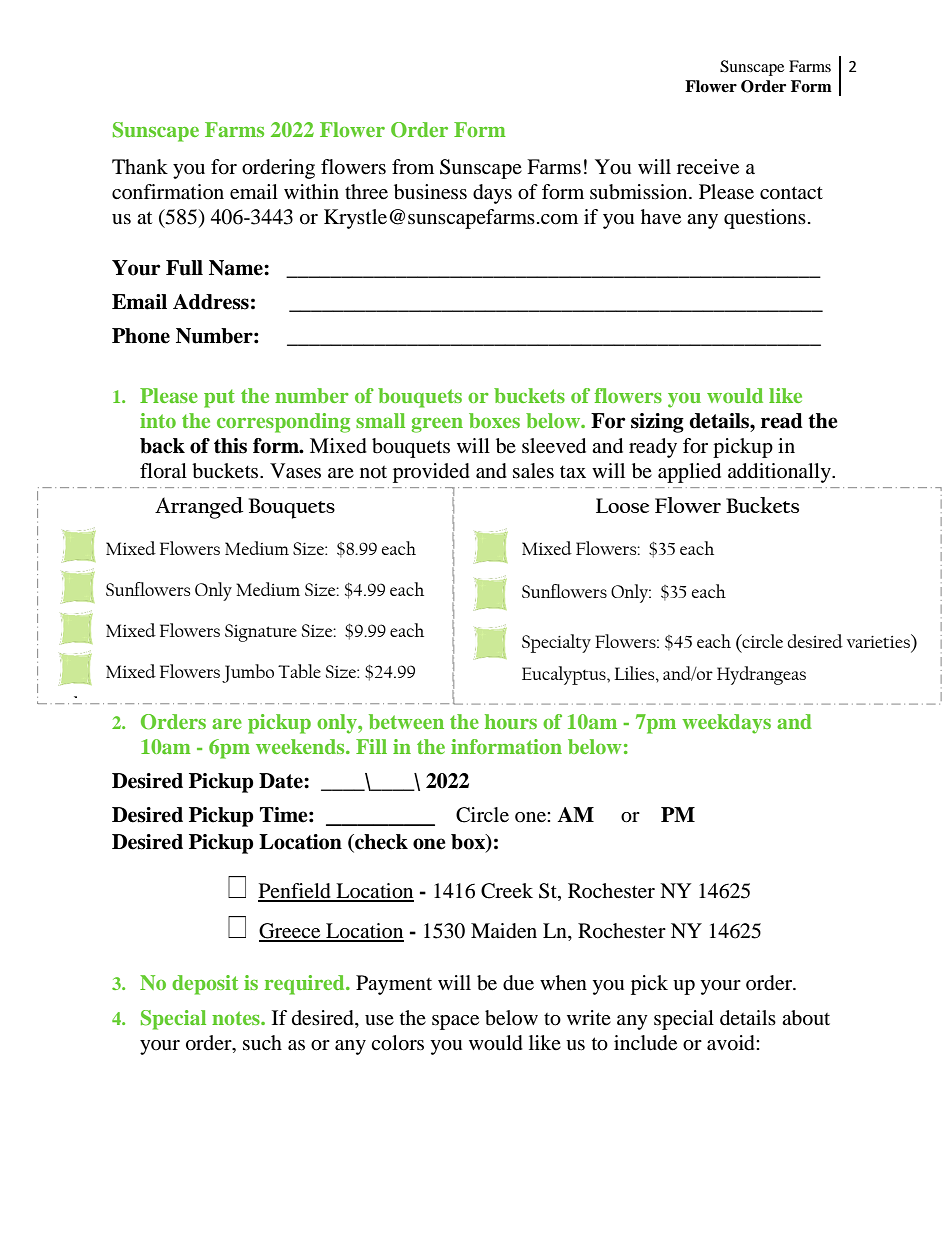  Describe the element at coordinates (494, 420) in the screenshot. I see `boxes` at that location.
